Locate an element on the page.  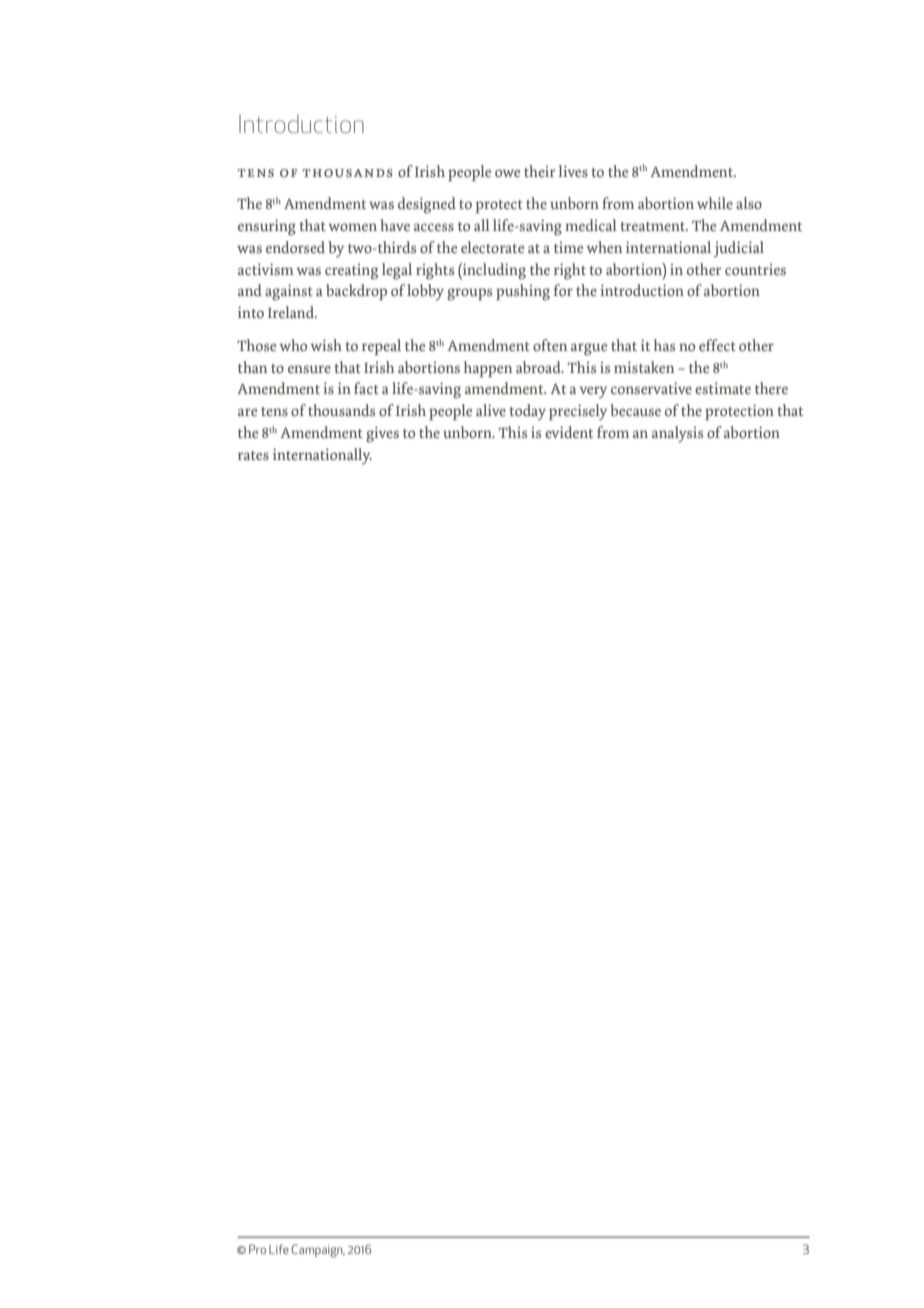
Campaign is located at coordinates (318, 1250).
